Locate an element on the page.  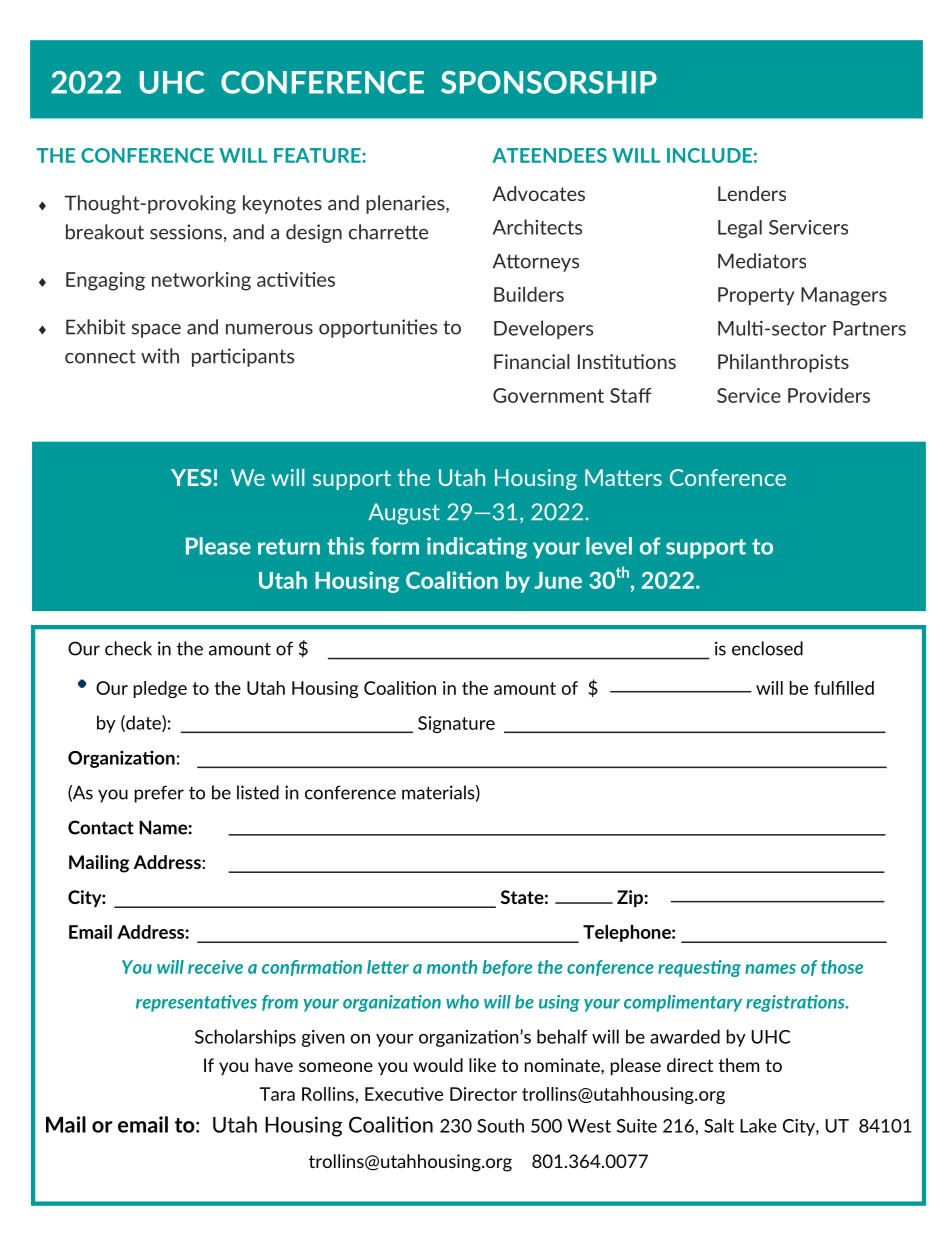
Signature is located at coordinates (456, 724).
